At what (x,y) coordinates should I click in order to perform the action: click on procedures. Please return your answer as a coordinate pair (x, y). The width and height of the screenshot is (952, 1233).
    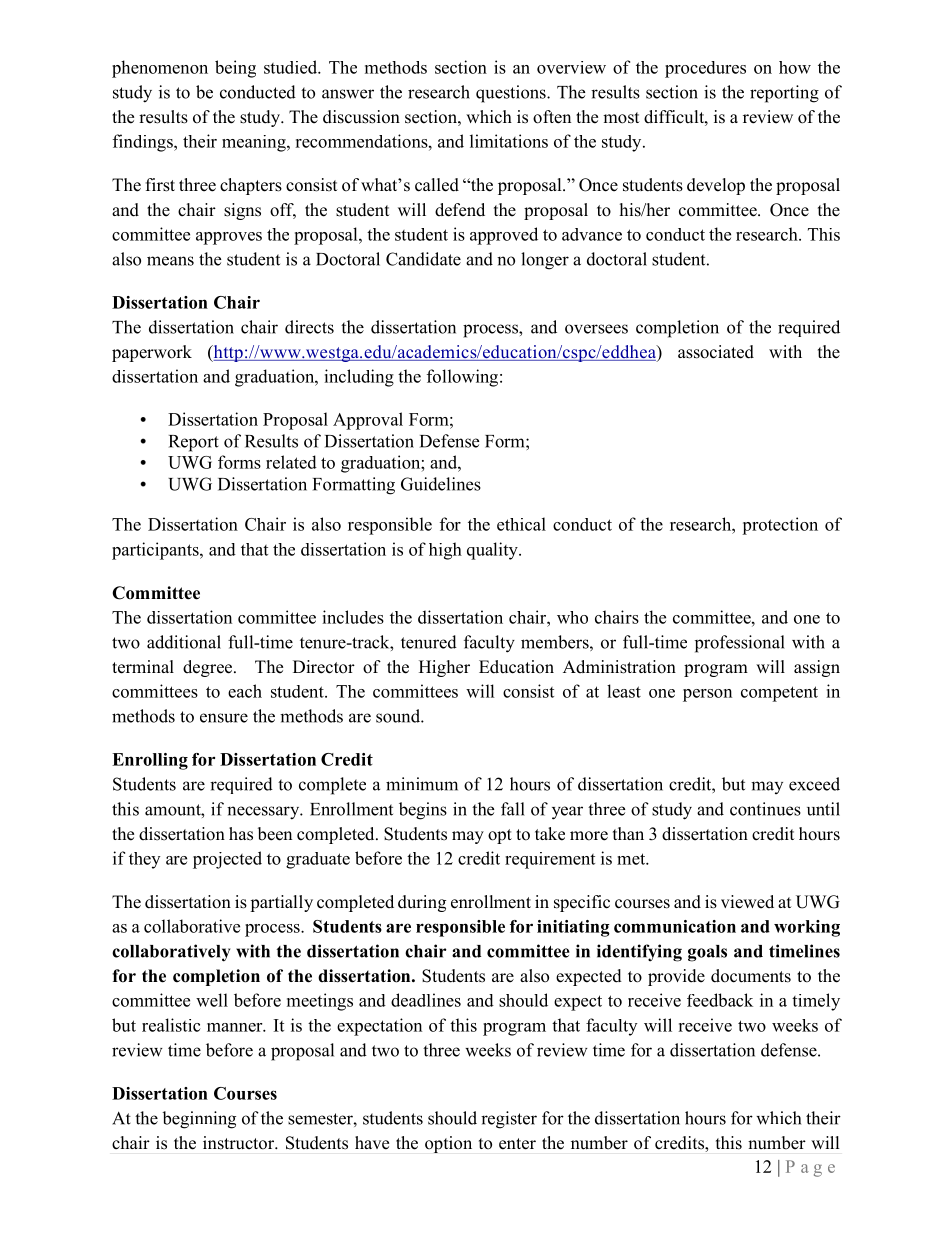
    Looking at the image, I should click on (705, 69).
